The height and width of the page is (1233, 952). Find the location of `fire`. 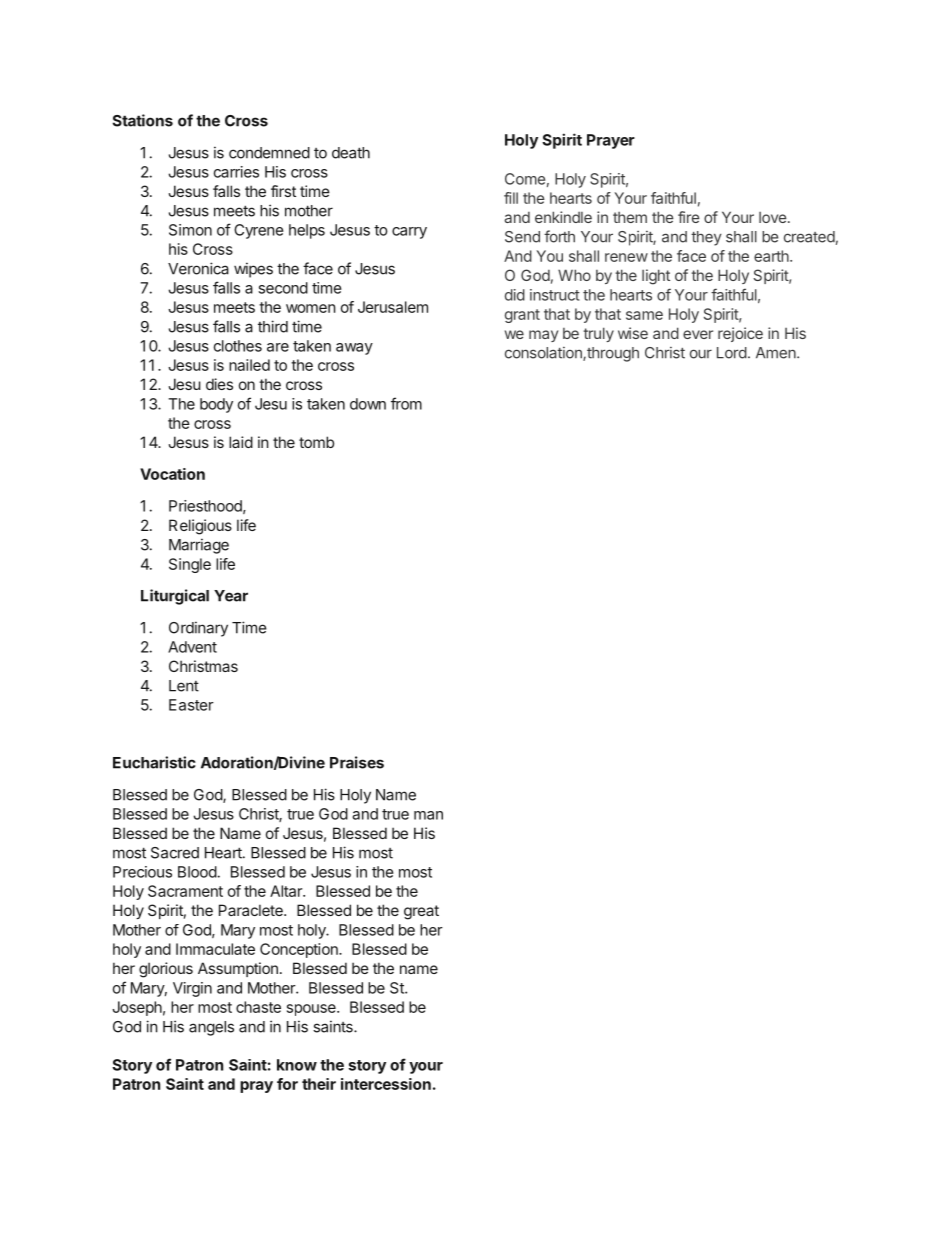

fire is located at coordinates (689, 217).
